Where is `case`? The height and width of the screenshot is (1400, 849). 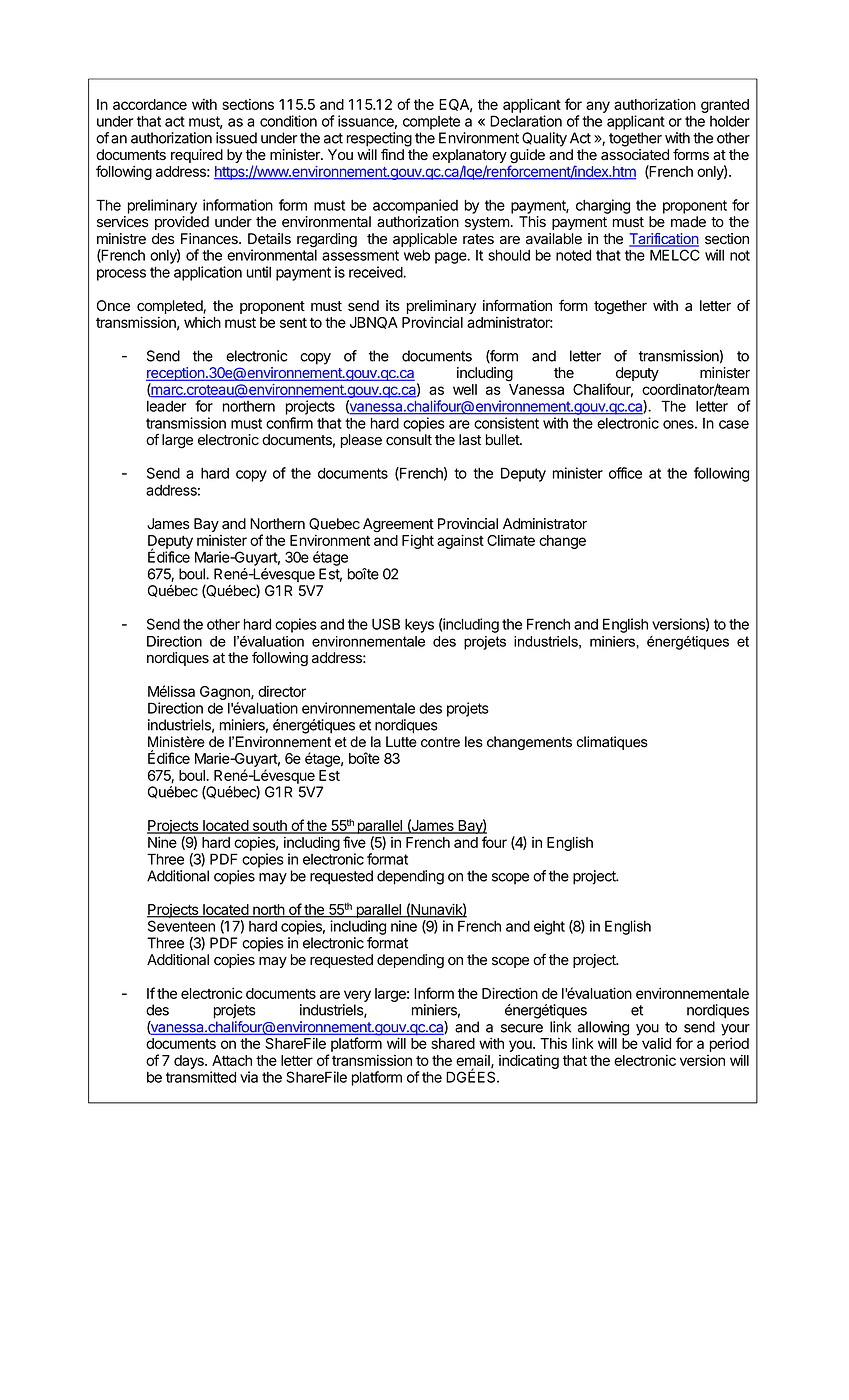 case is located at coordinates (734, 424).
